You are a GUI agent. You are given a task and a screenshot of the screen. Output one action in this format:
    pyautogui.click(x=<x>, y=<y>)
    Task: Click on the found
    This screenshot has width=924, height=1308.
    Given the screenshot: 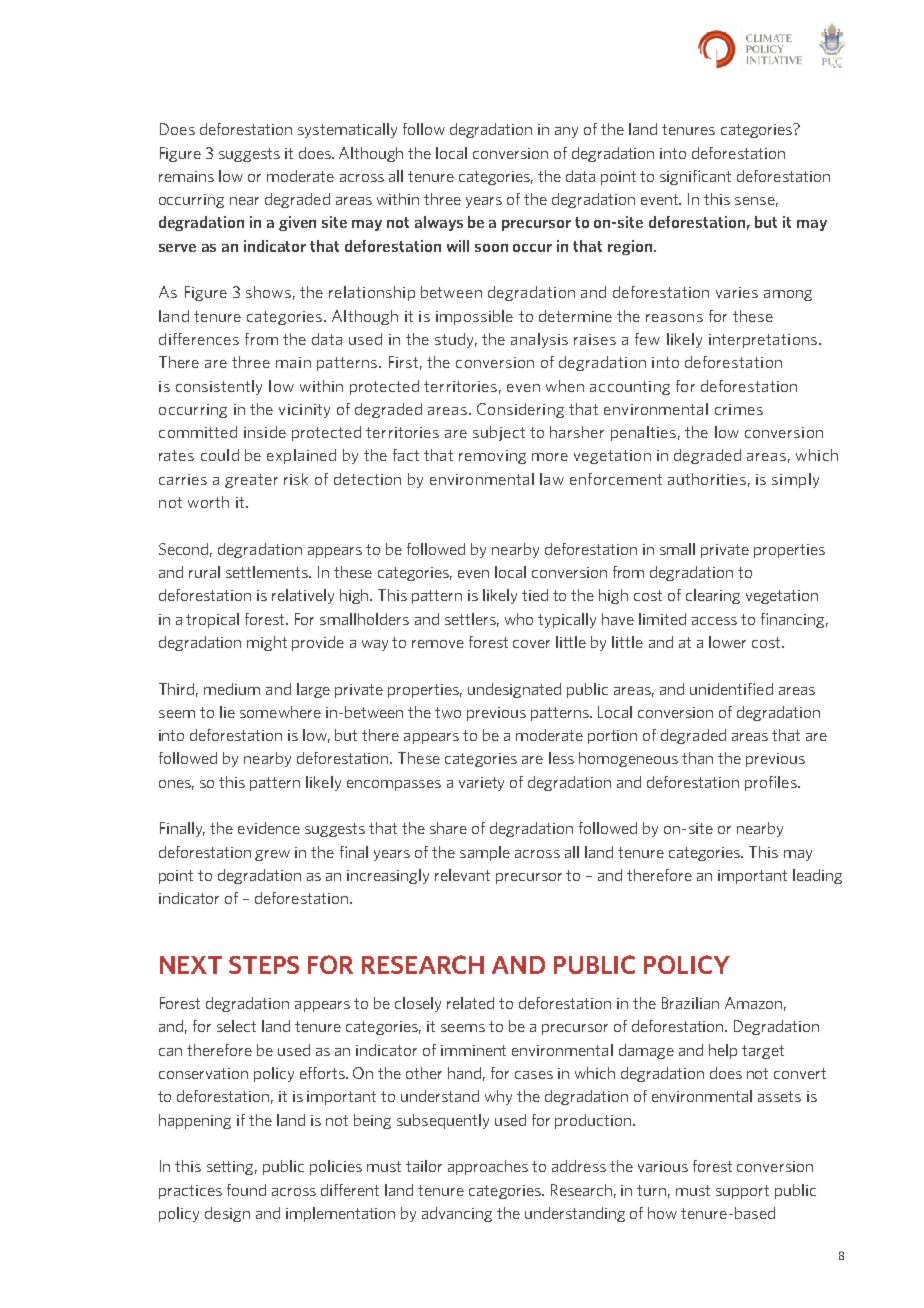 What is the action you would take?
    pyautogui.click(x=246, y=1190)
